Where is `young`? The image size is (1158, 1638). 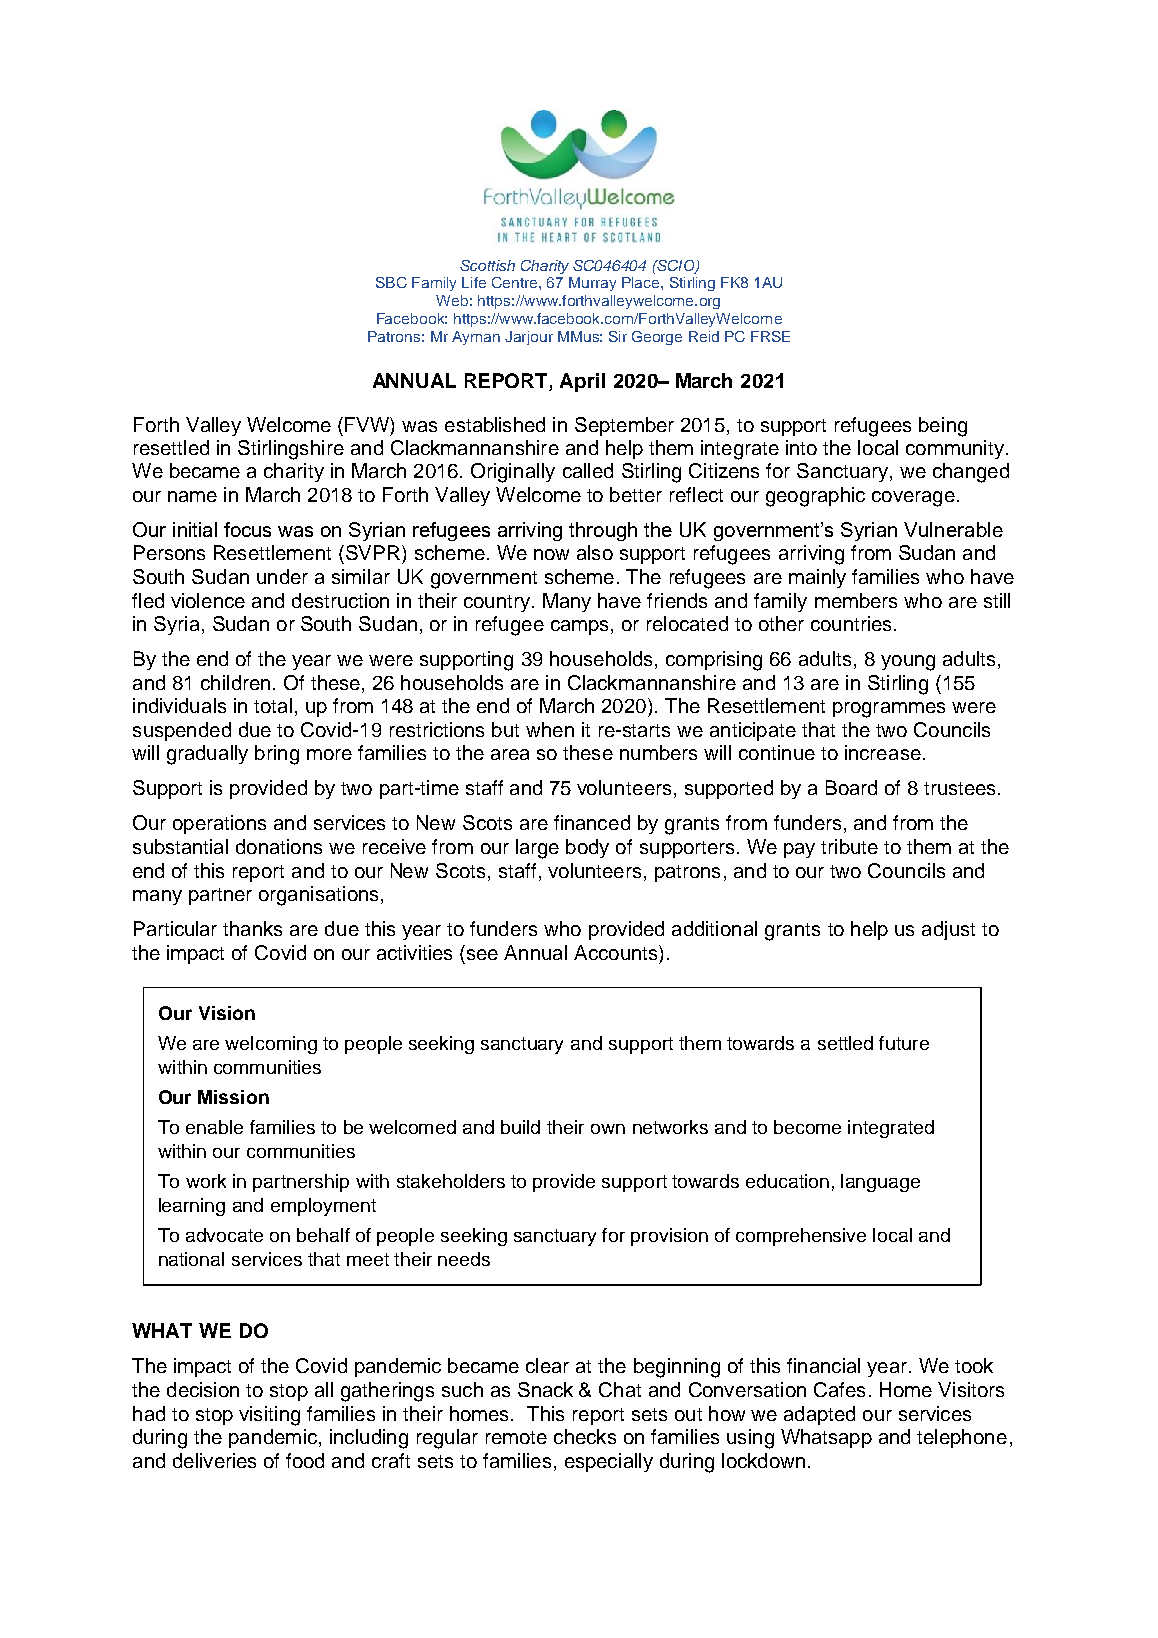 young is located at coordinates (908, 663).
